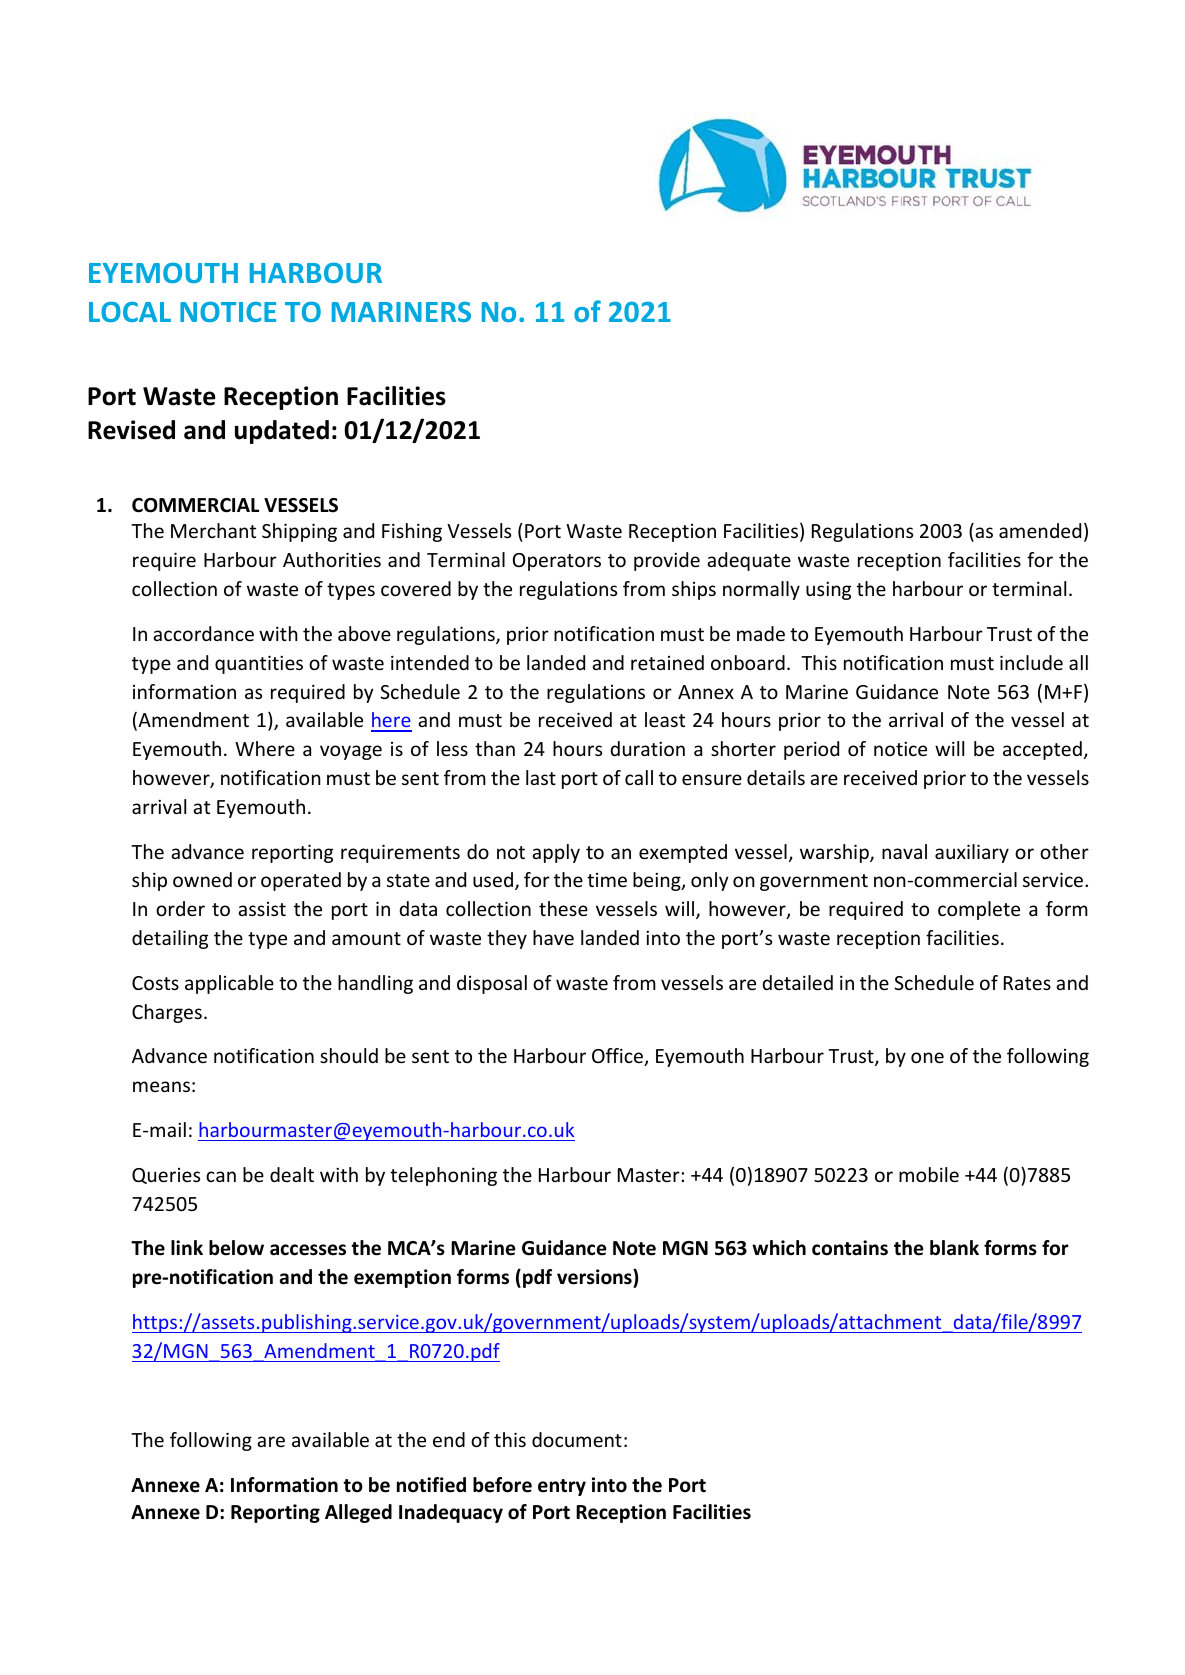 The image size is (1185, 1675). Describe the element at coordinates (927, 1057) in the document. I see `one` at that location.
